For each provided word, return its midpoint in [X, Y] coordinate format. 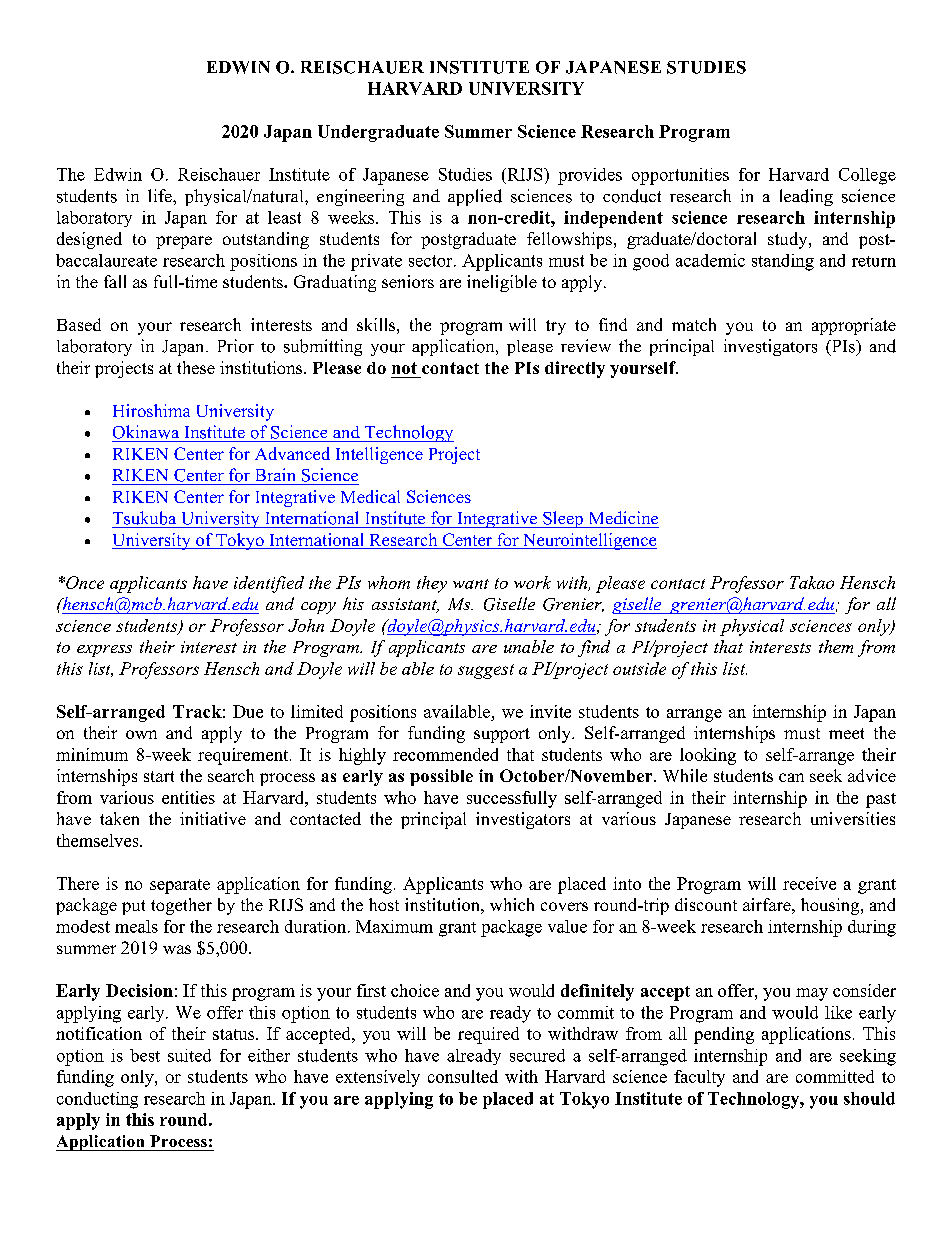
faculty [699, 1078]
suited [189, 1055]
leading [806, 197]
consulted [463, 1076]
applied [475, 197]
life [161, 195]
